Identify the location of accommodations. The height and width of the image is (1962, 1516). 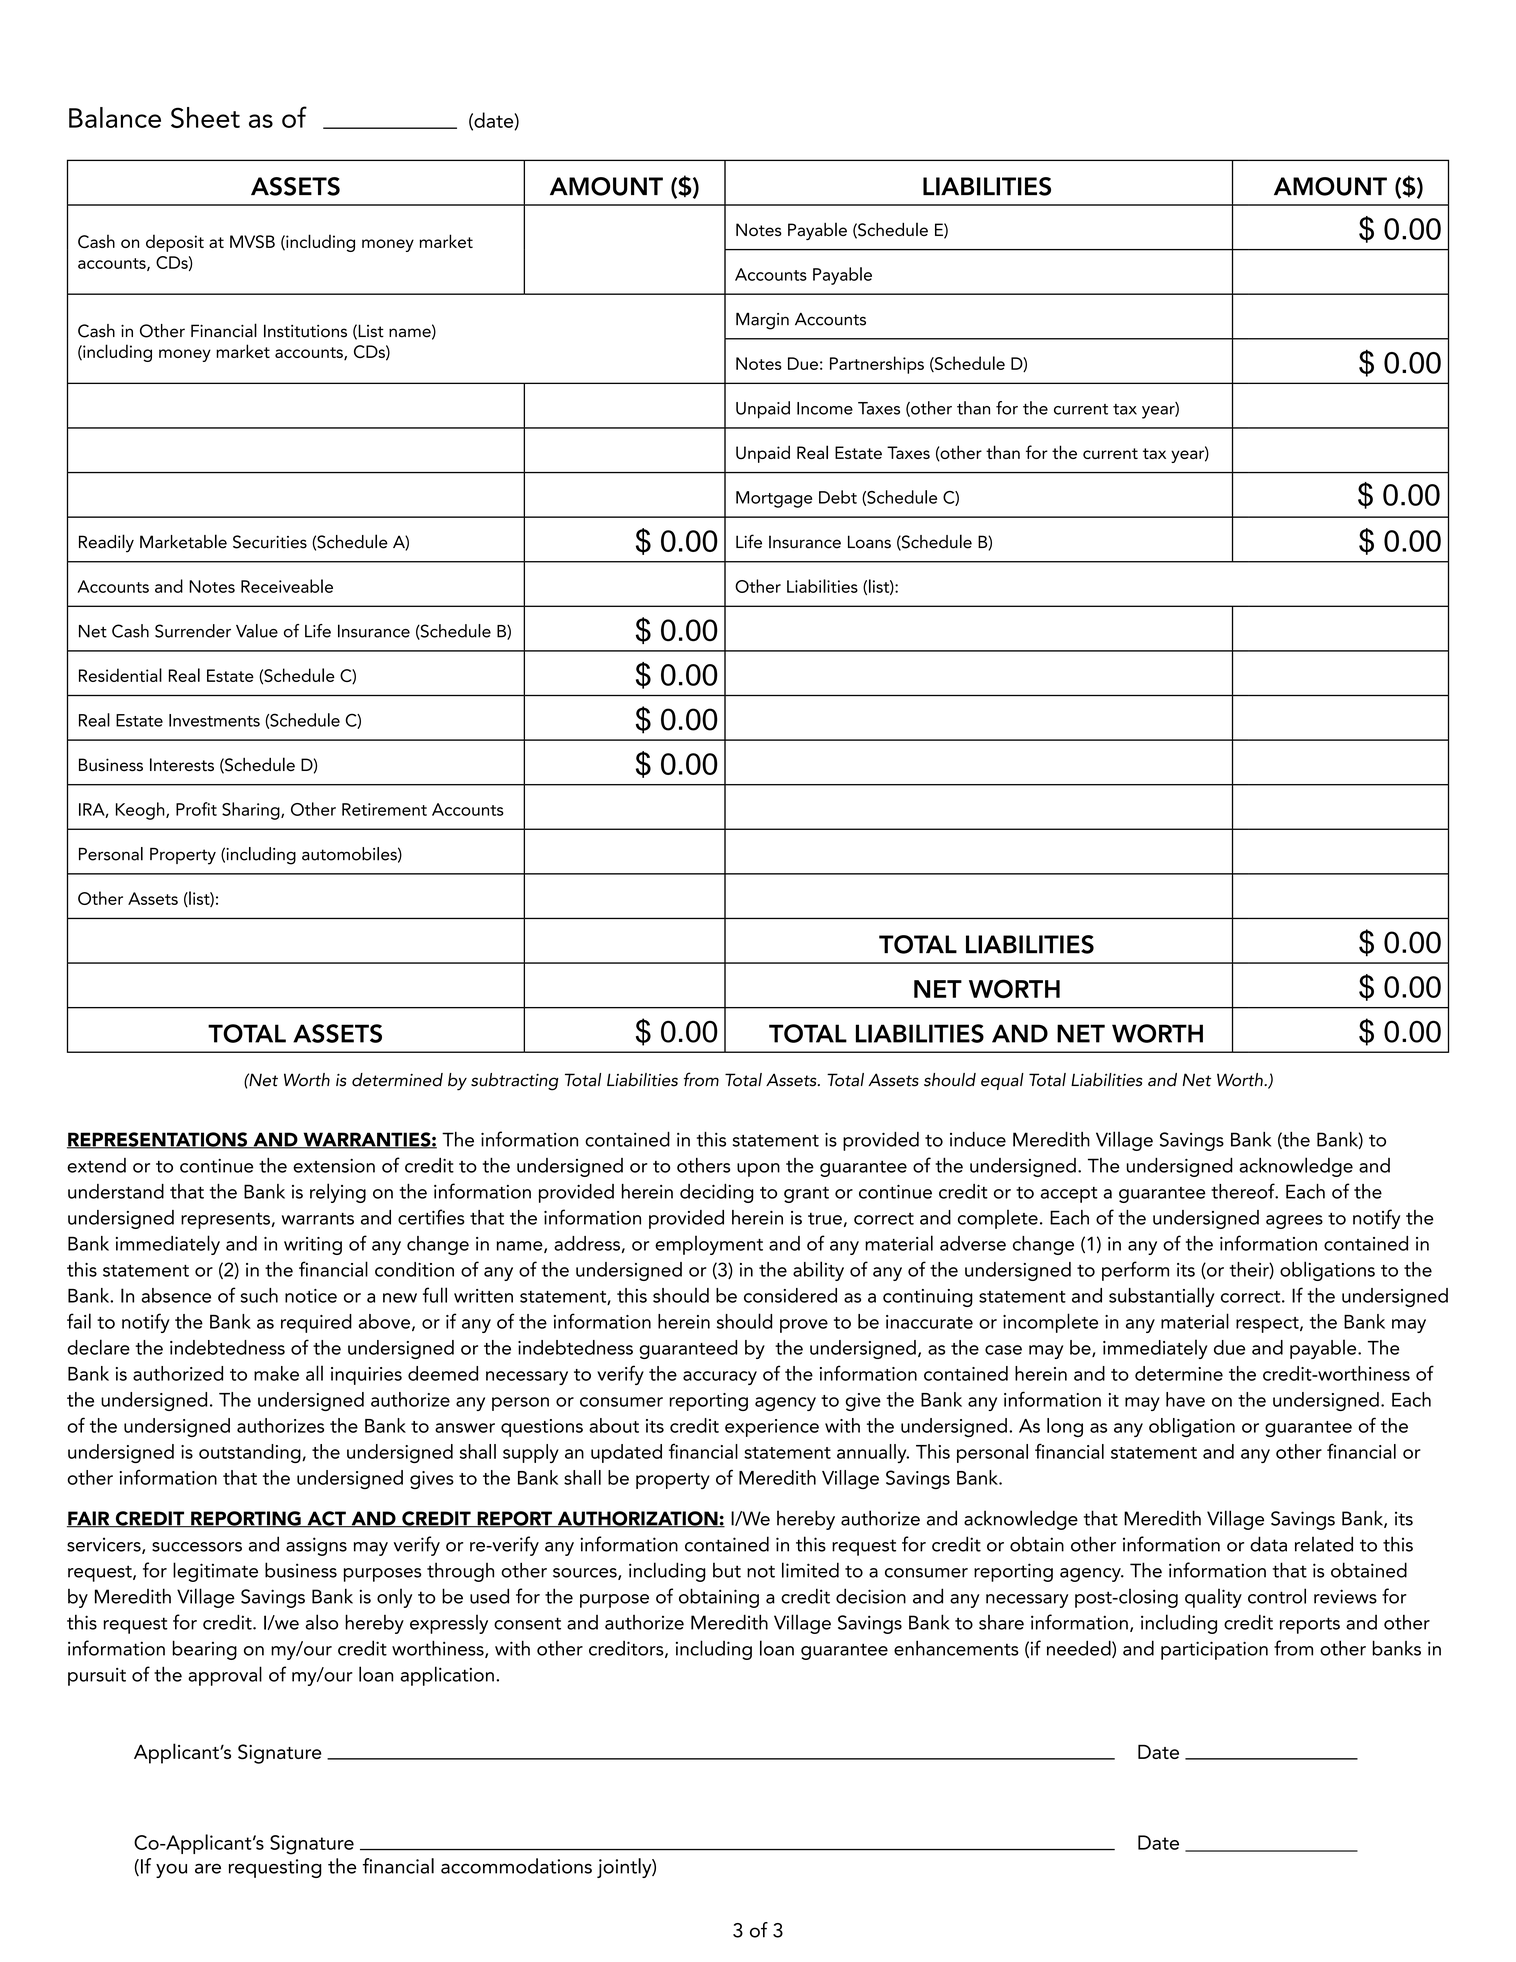
(516, 1866).
